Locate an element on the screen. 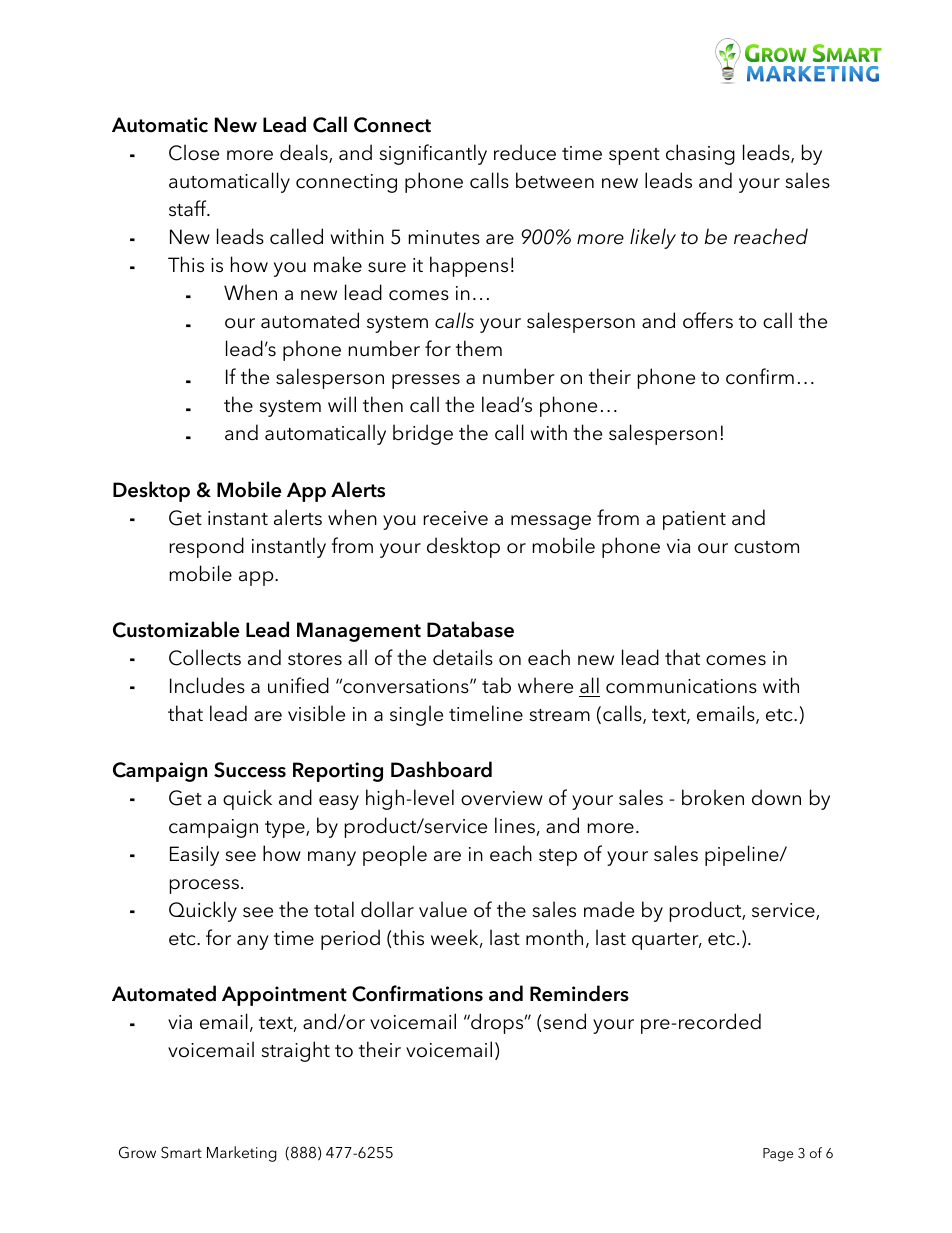 The height and width of the screenshot is (1233, 952). significantly is located at coordinates (433, 154).
